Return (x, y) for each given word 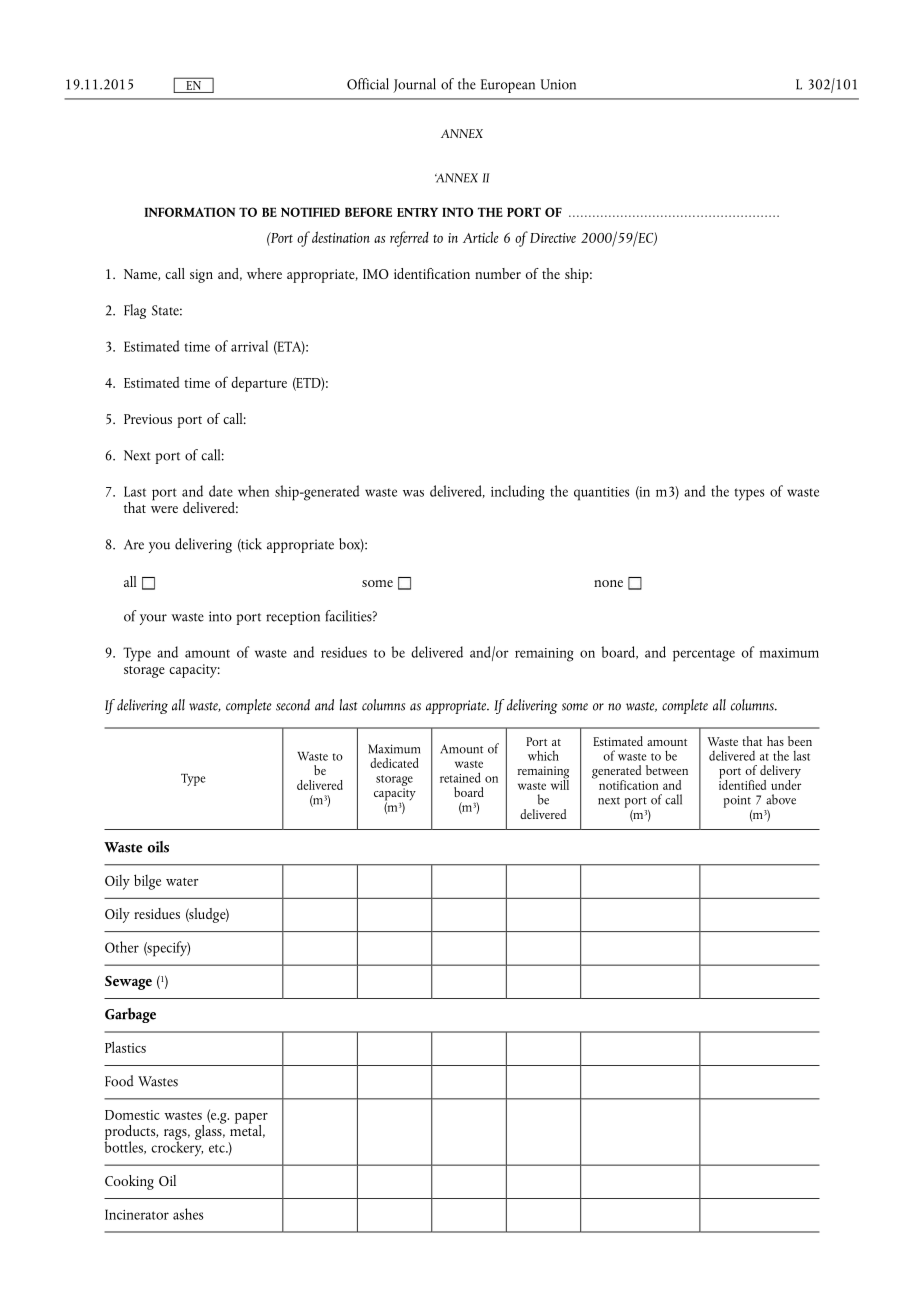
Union (558, 84)
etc (218, 1148)
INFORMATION (189, 212)
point (737, 801)
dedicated (394, 763)
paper (251, 1119)
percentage (704, 655)
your (153, 619)
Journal (414, 85)
